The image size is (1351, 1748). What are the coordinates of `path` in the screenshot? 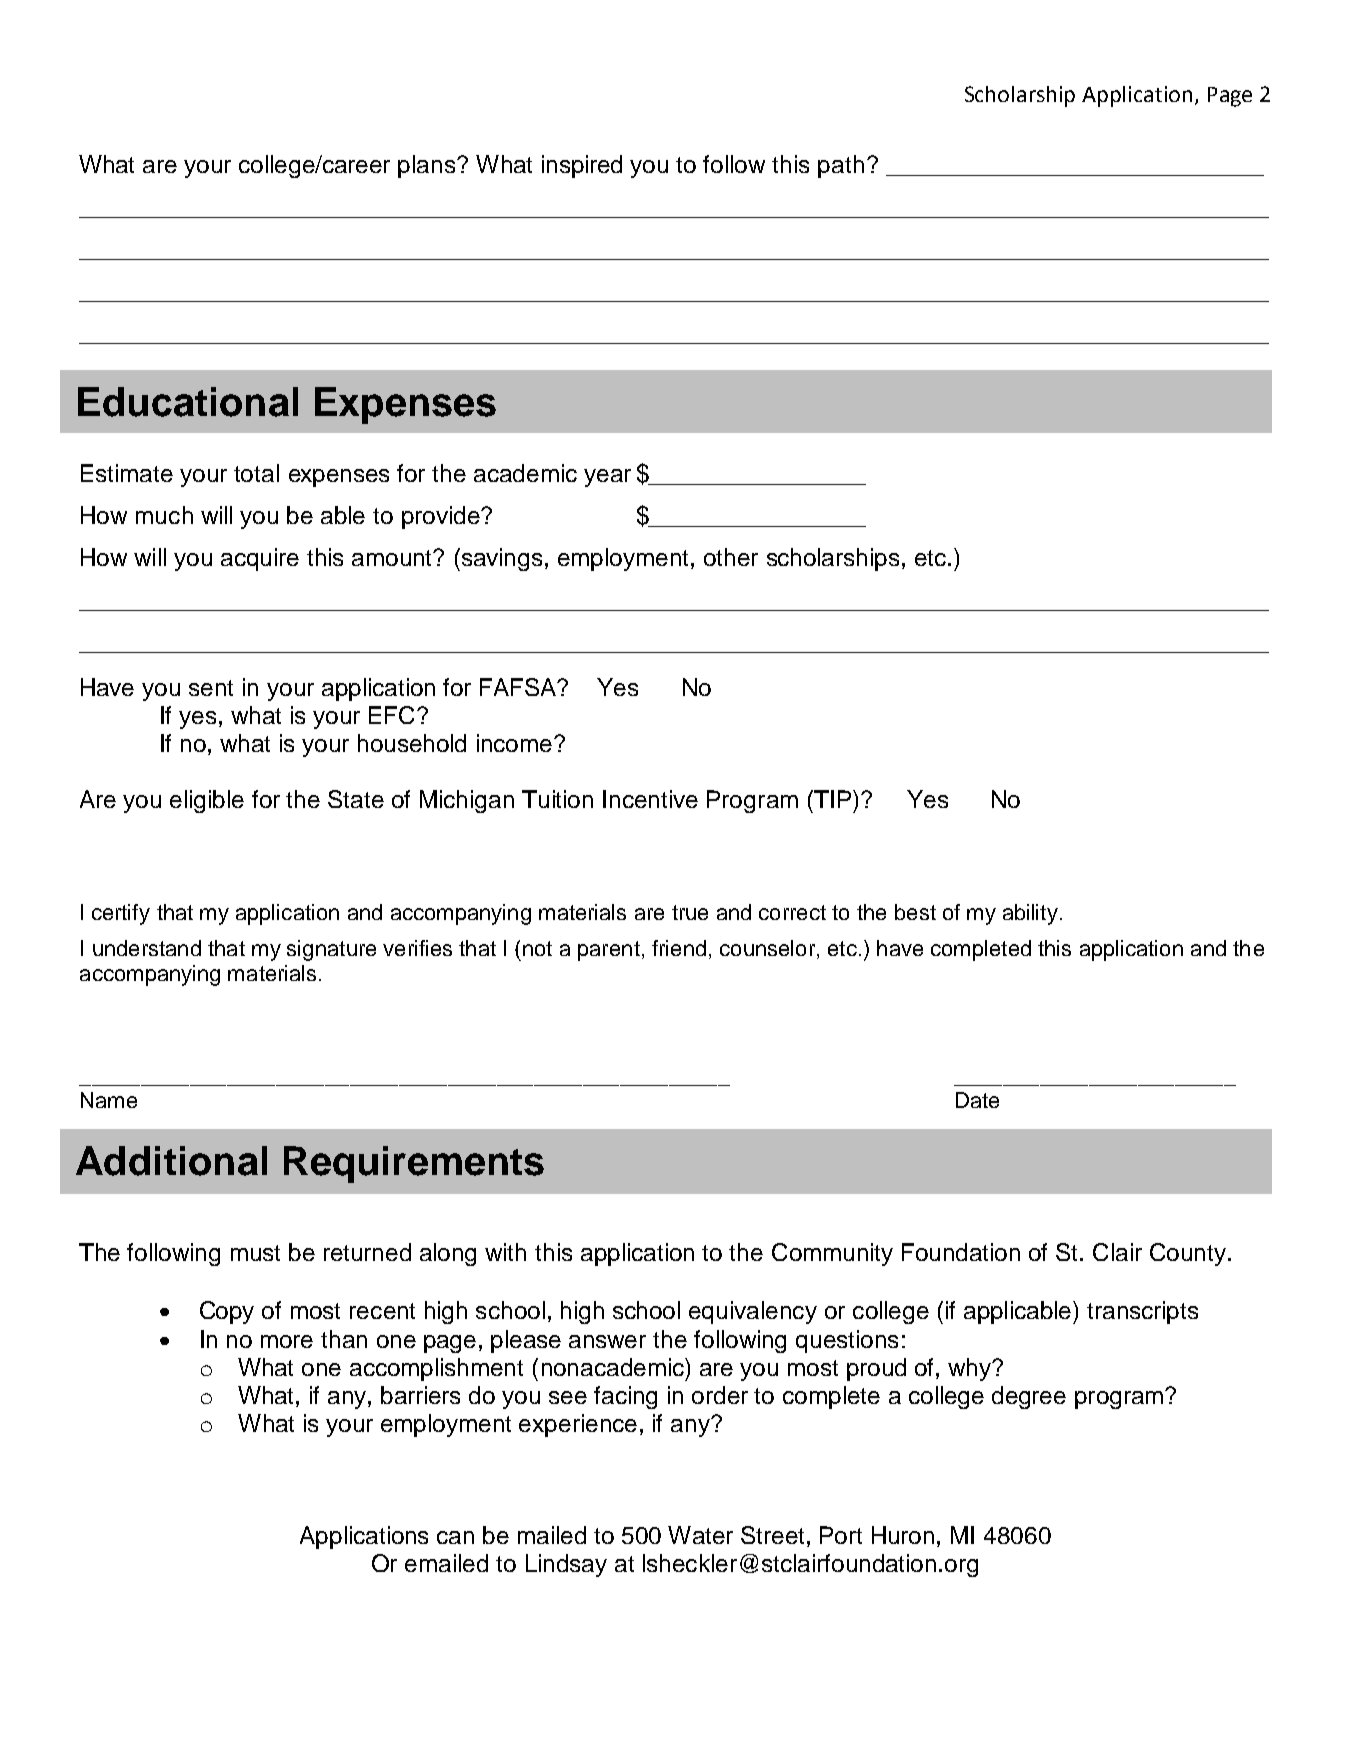 It's located at (841, 166).
